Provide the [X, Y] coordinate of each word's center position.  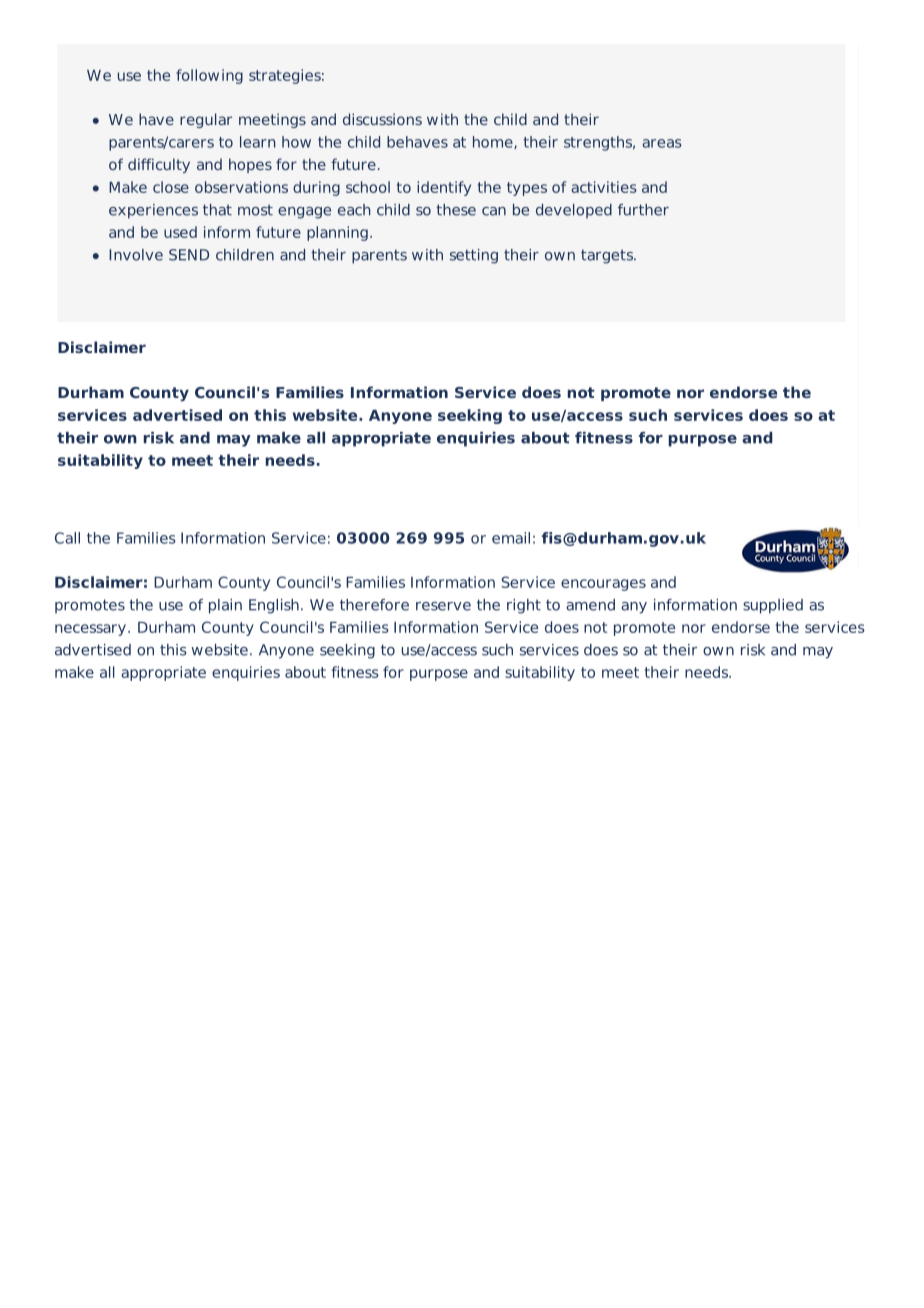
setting [474, 256]
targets [608, 256]
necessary [90, 630]
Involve [136, 255]
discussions [382, 119]
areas [662, 143]
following [209, 76]
